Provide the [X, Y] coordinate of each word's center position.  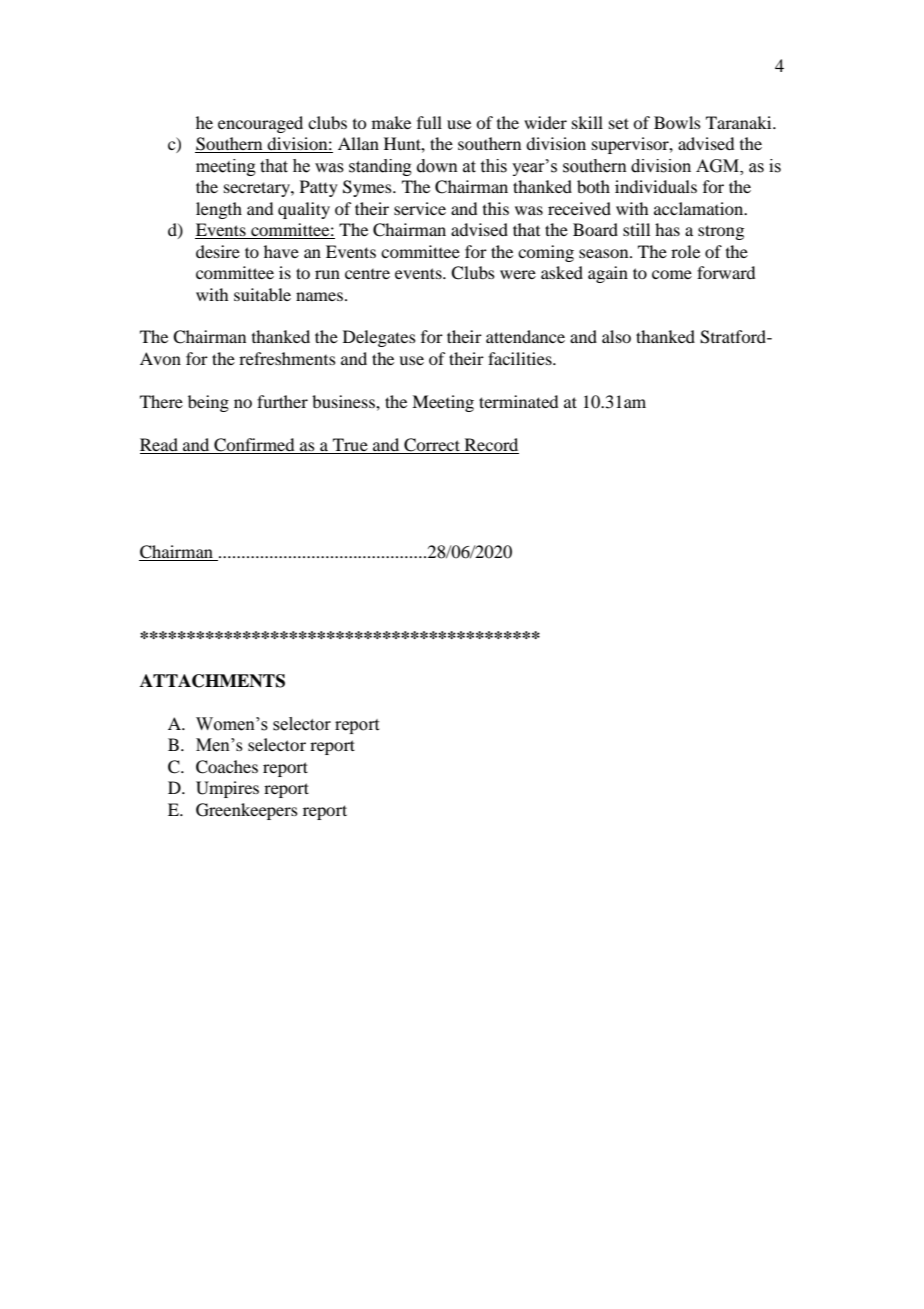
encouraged [260, 124]
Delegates [379, 338]
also [616, 336]
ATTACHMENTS [212, 681]
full [429, 122]
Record [491, 444]
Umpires [227, 789]
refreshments [287, 358]
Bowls [677, 122]
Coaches [227, 767]
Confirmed [254, 445]
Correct [432, 445]
